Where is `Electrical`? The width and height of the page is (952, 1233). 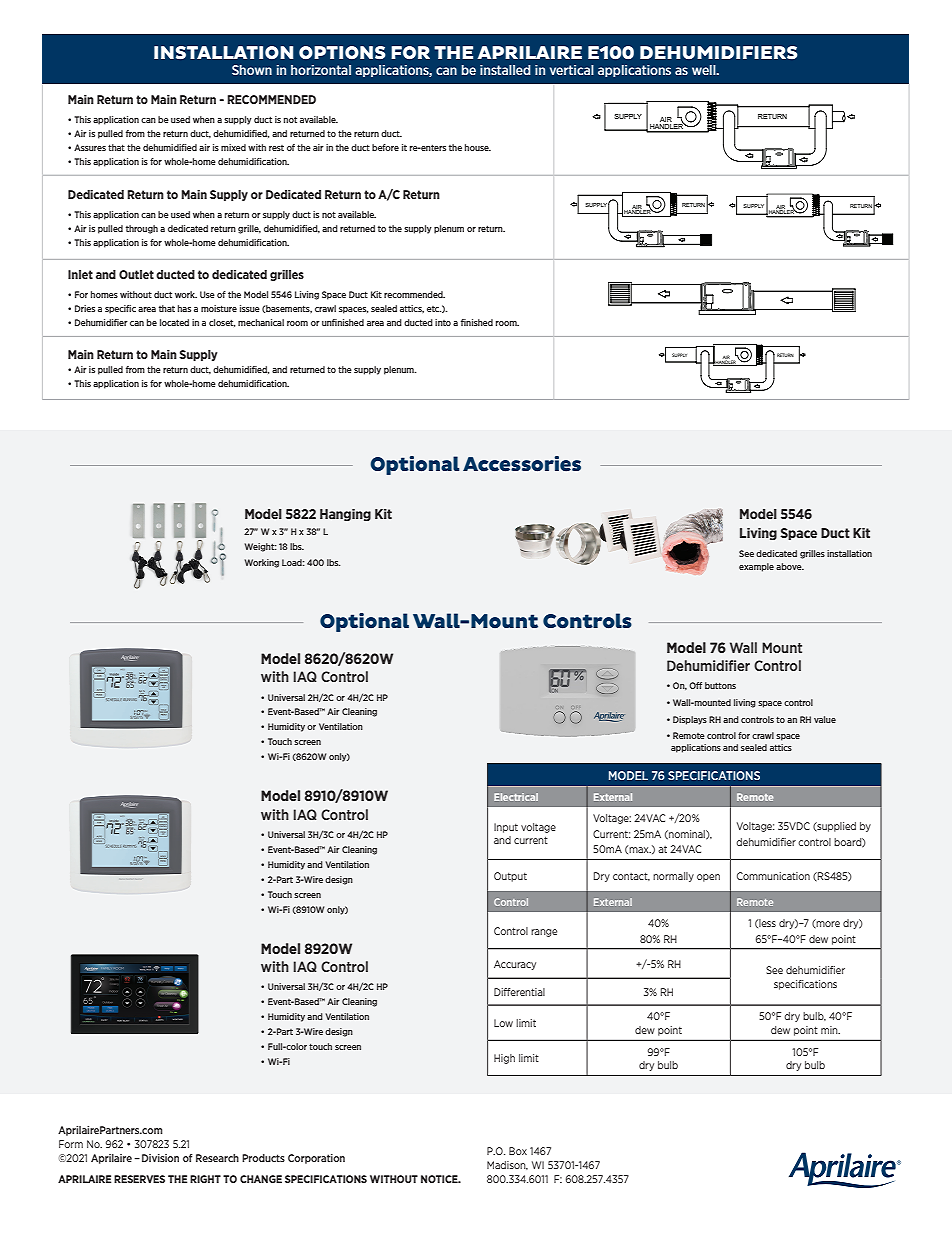
Electrical is located at coordinates (516, 797).
